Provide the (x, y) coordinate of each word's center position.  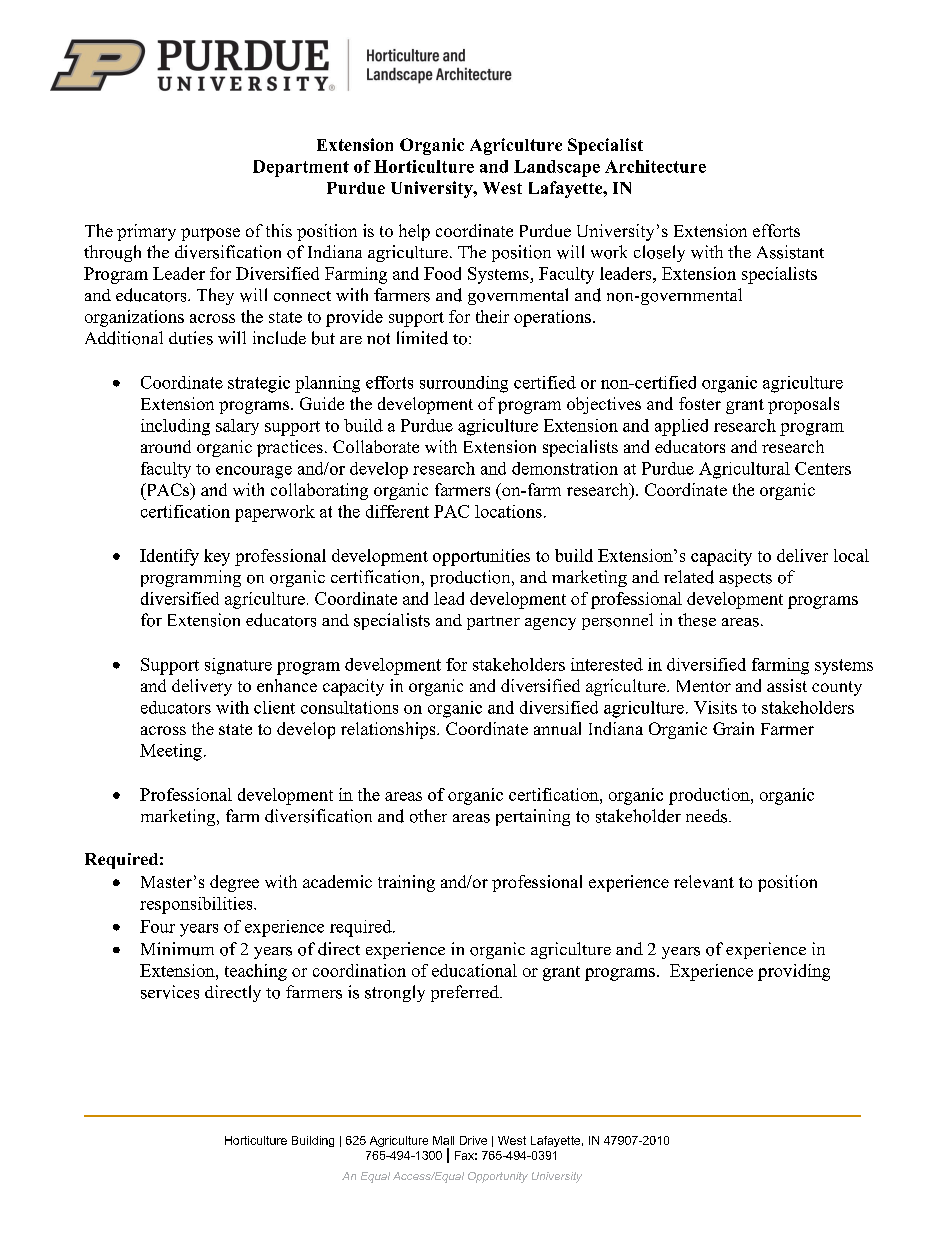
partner (493, 623)
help (414, 232)
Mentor (704, 686)
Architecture (655, 166)
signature (238, 666)
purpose (210, 234)
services (170, 992)
